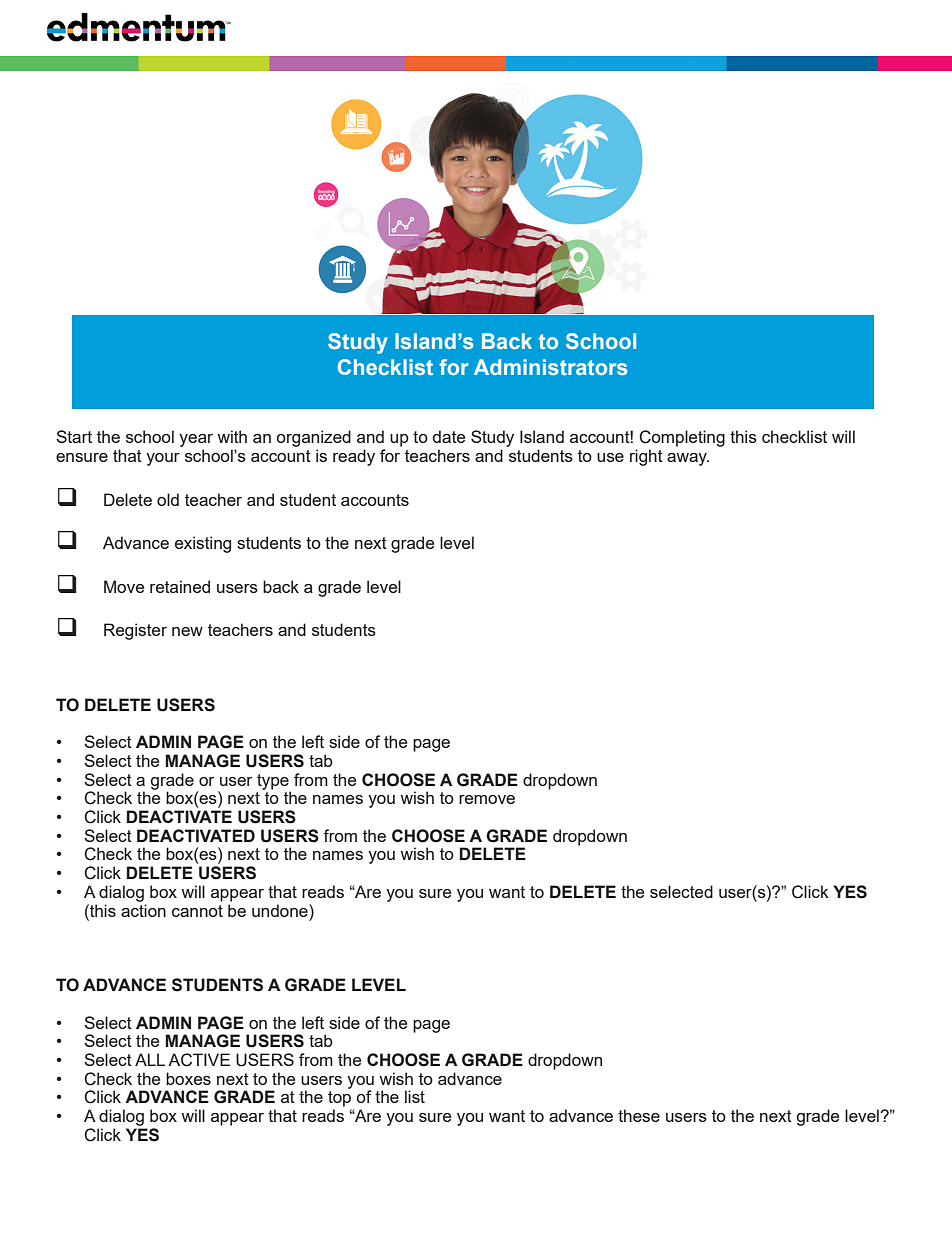 This screenshot has height=1233, width=952. Describe the element at coordinates (274, 783) in the screenshot. I see `type` at that location.
